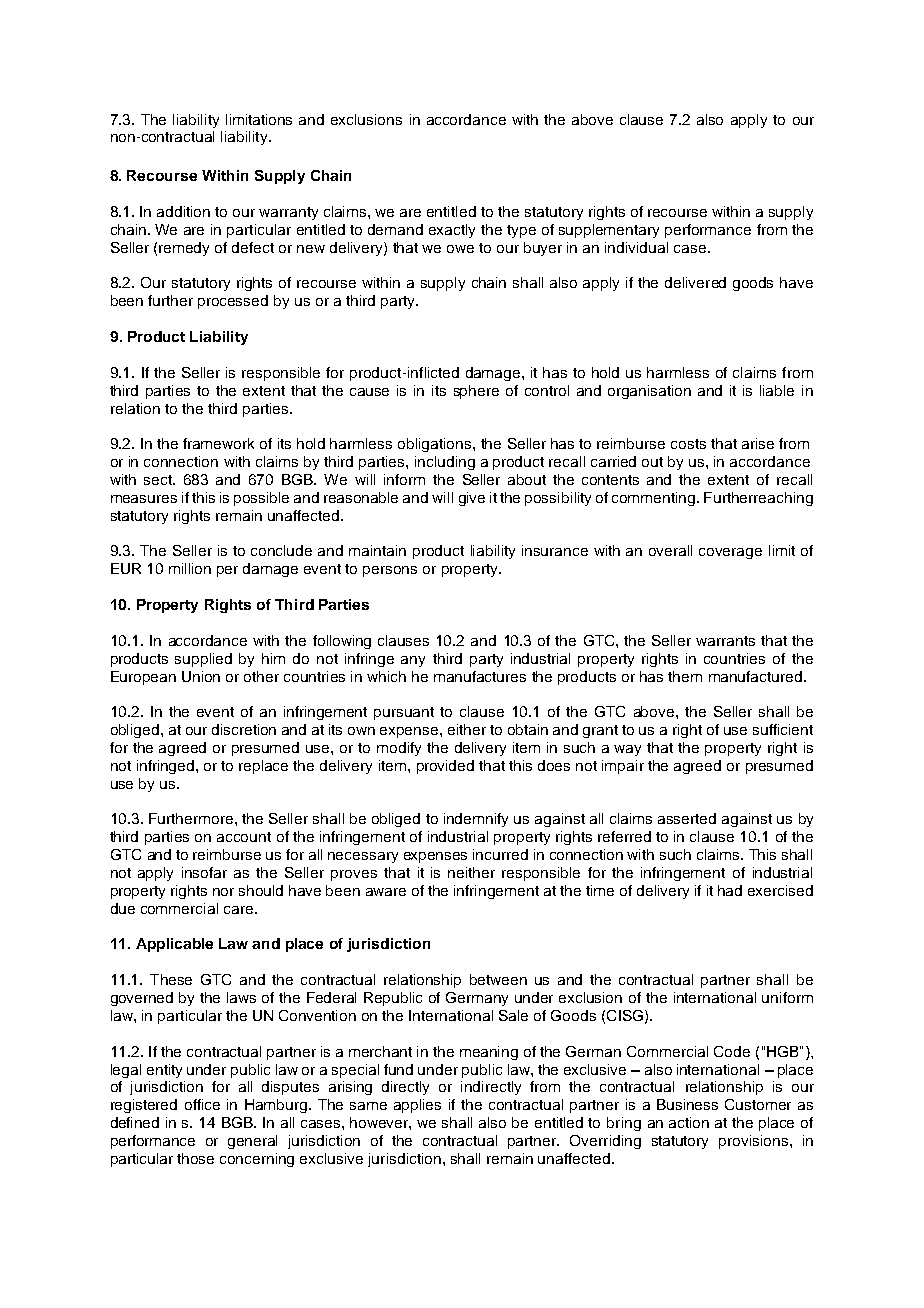 Image resolution: width=924 pixels, height=1308 pixels. What do you see at coordinates (452, 231) in the screenshot?
I see `exactly` at bounding box center [452, 231].
